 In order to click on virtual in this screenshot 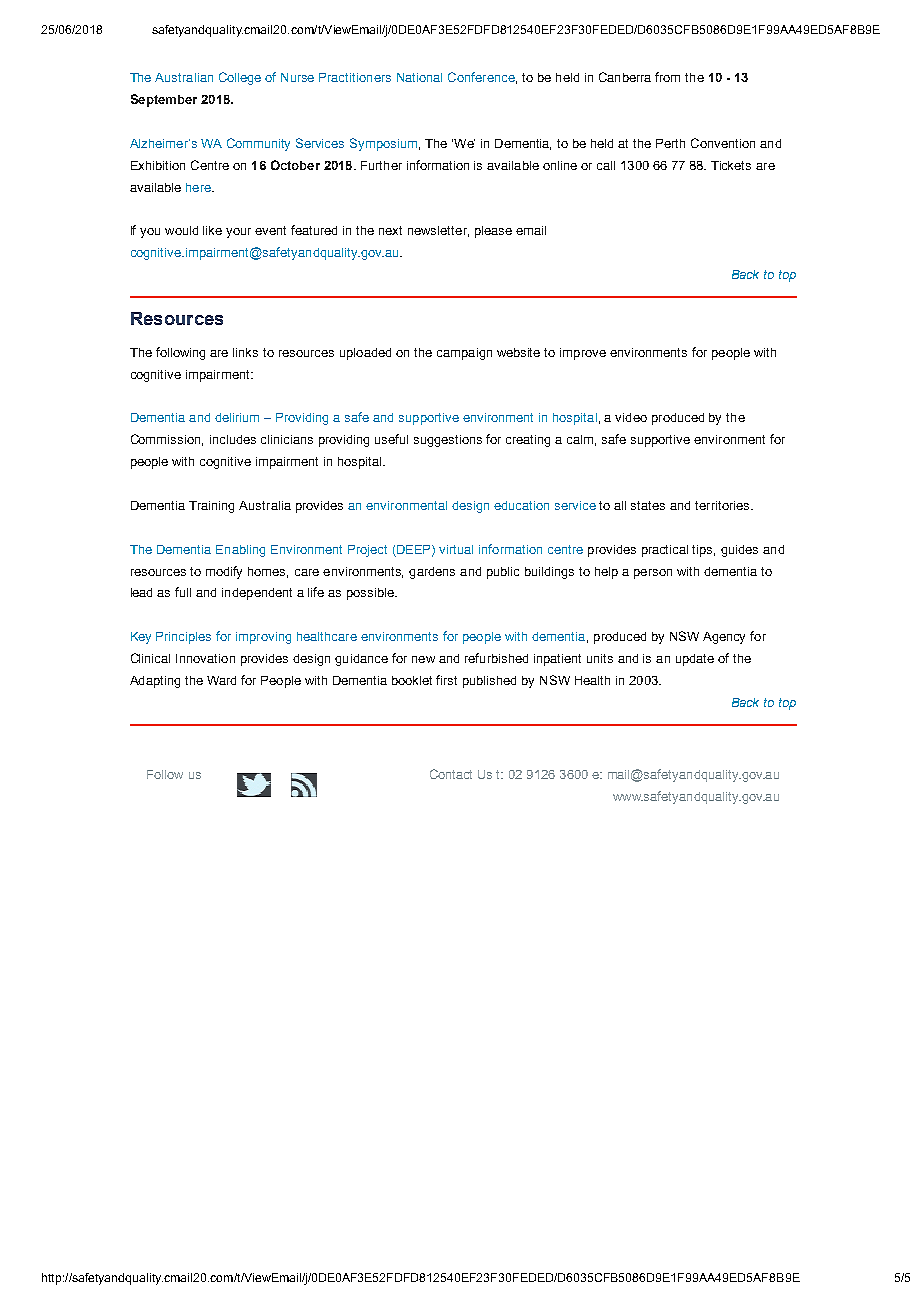, I will do `click(456, 549)`.
